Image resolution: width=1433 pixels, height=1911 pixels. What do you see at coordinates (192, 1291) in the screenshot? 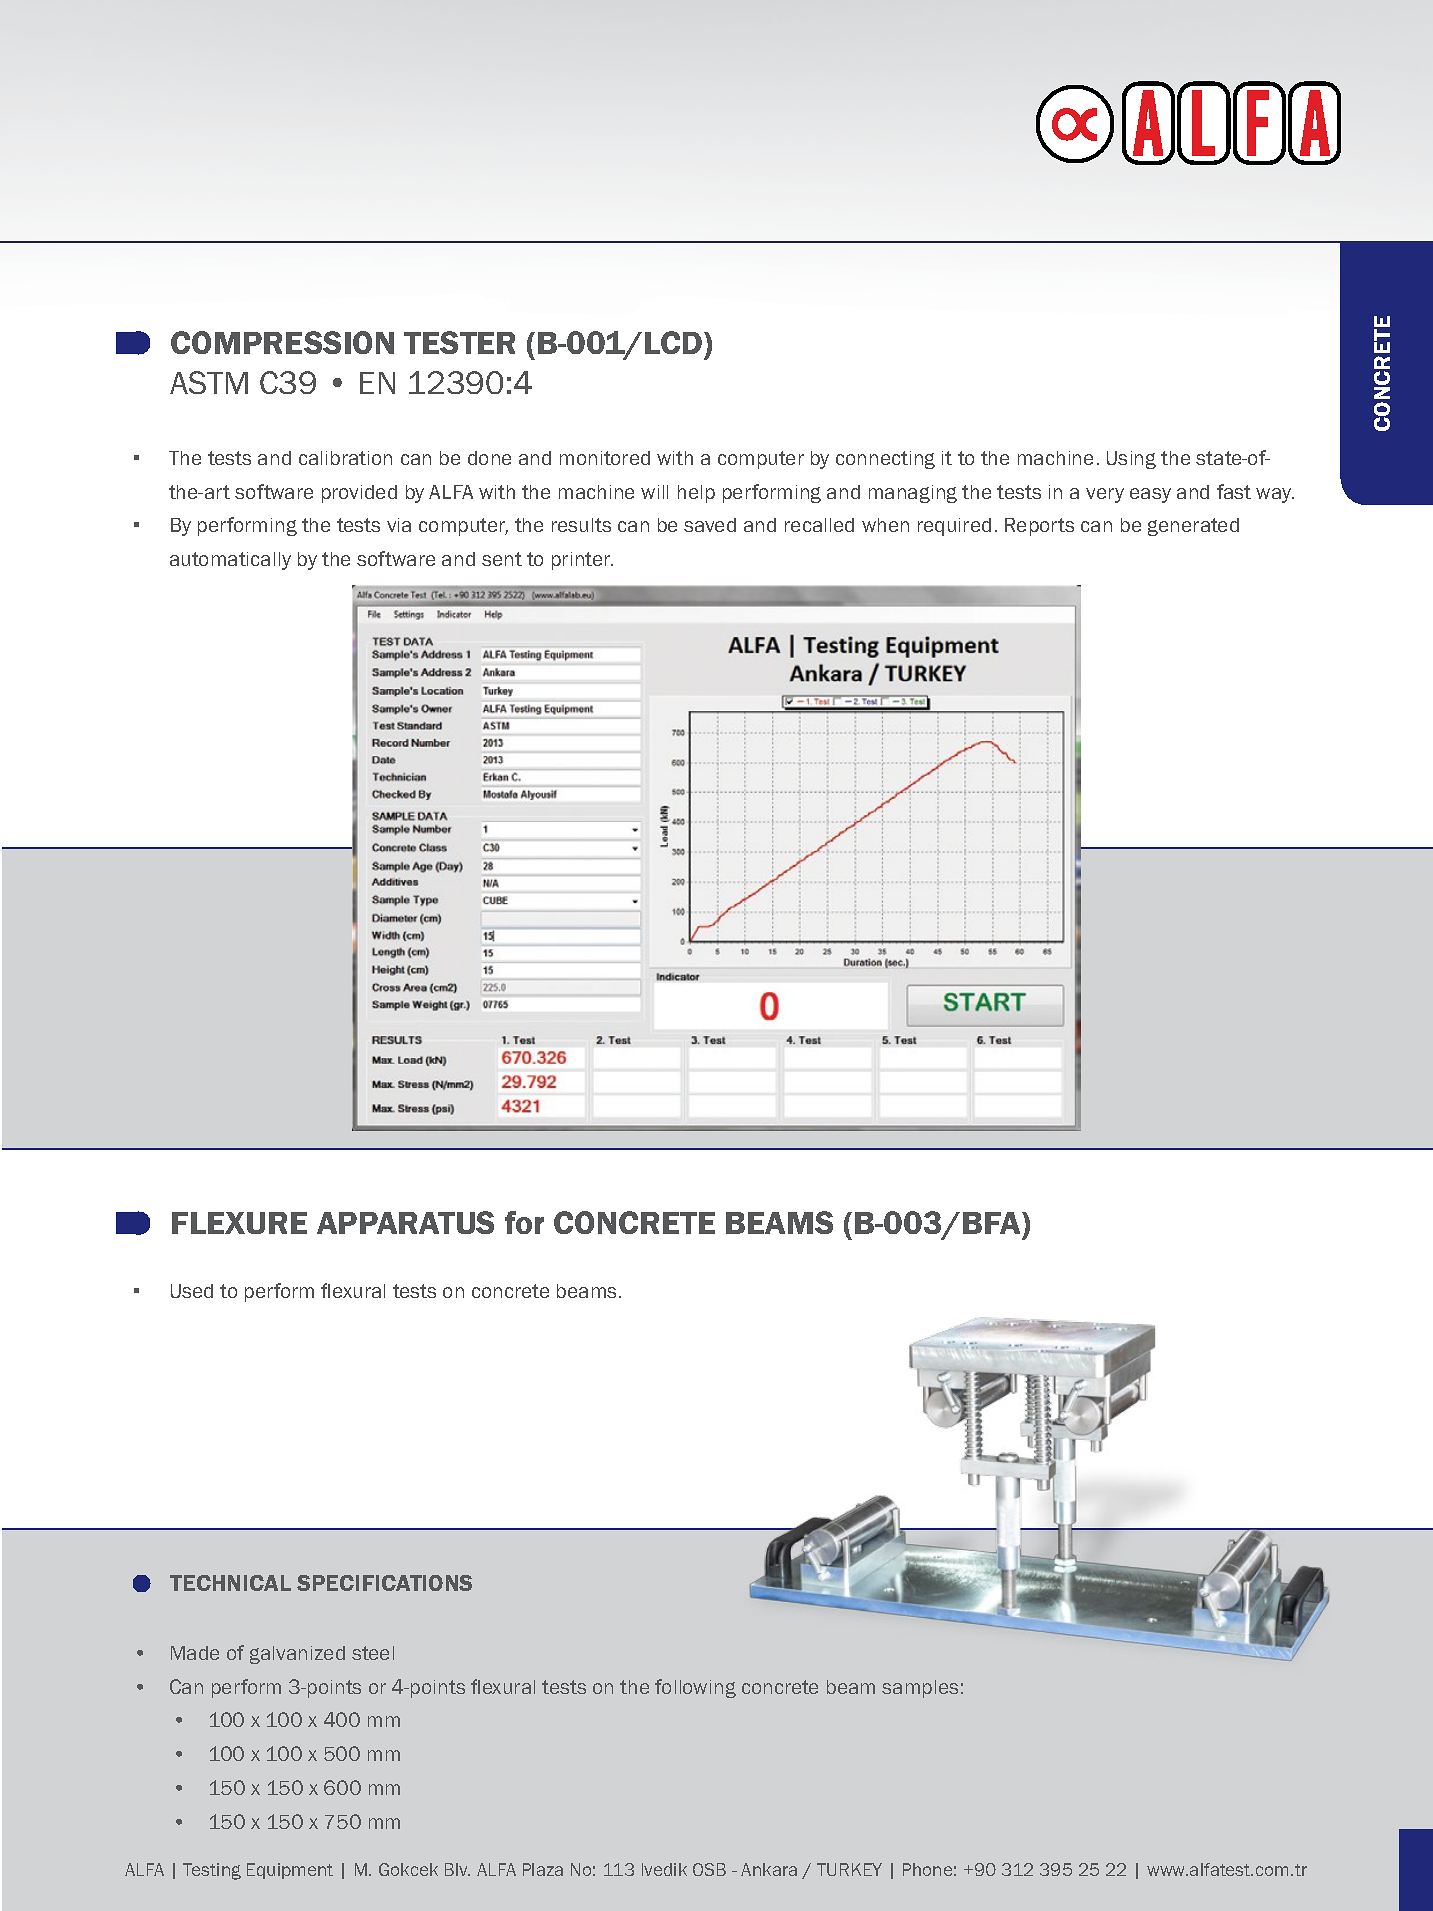
I see `Used` at bounding box center [192, 1291].
